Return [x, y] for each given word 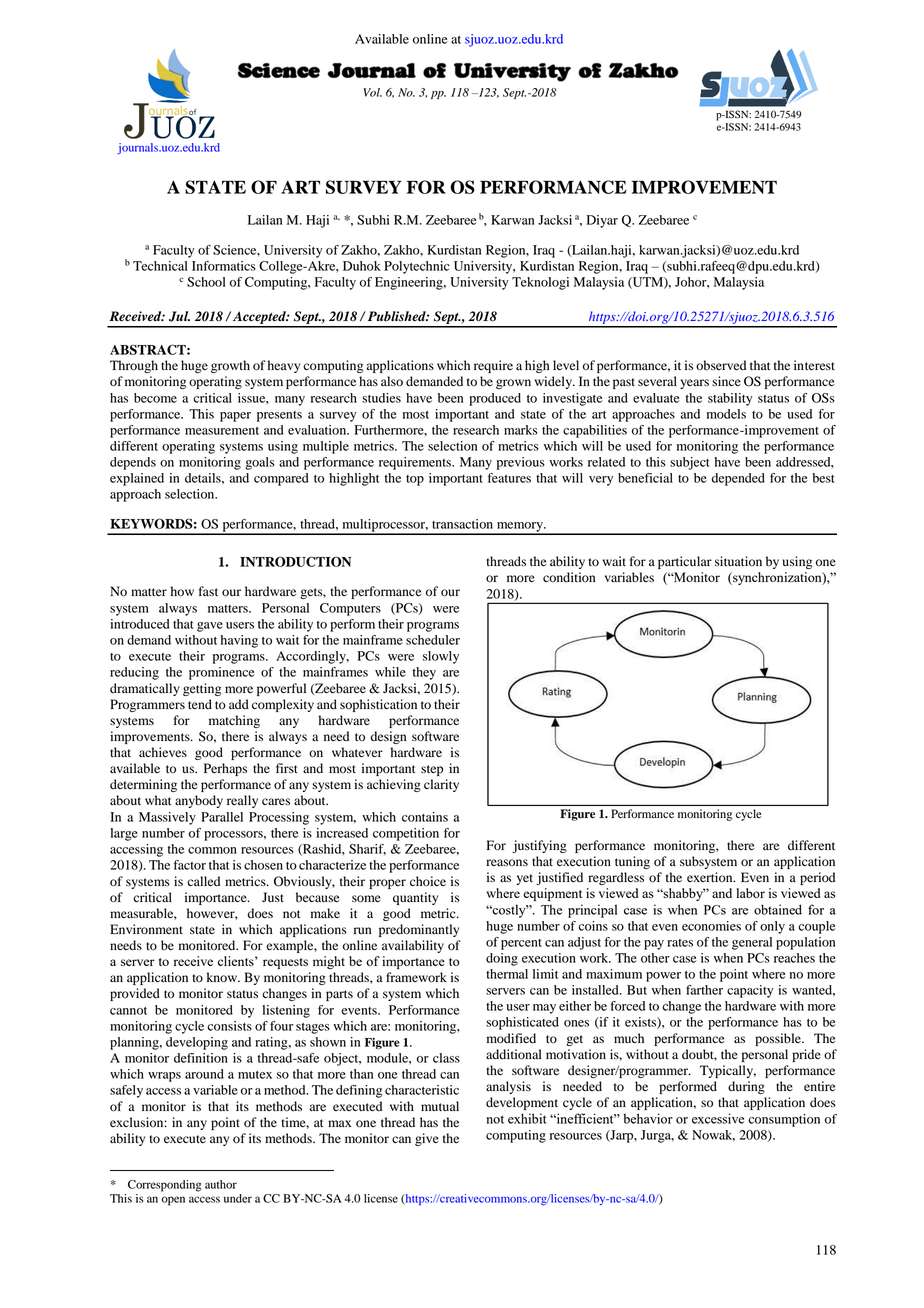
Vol [373, 92]
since [726, 381]
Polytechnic [417, 267]
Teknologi [540, 283]
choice [428, 881]
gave [210, 627]
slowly [441, 657]
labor [751, 893]
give [427, 1139]
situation [738, 561]
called [203, 881]
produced [495, 399]
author [221, 1184]
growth [230, 366]
